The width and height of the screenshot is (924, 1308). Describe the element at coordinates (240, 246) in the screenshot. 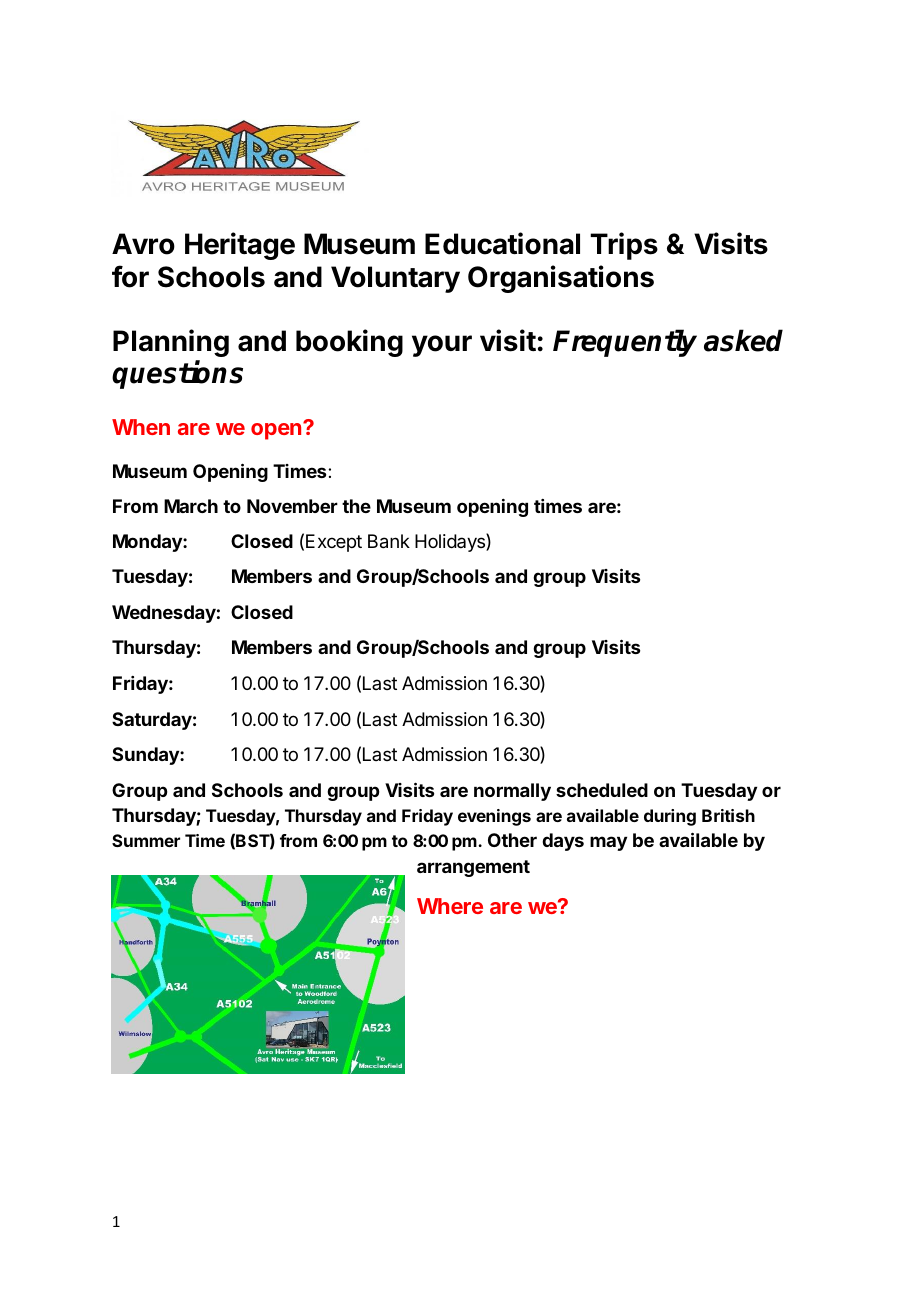

I see `Heritage` at that location.
